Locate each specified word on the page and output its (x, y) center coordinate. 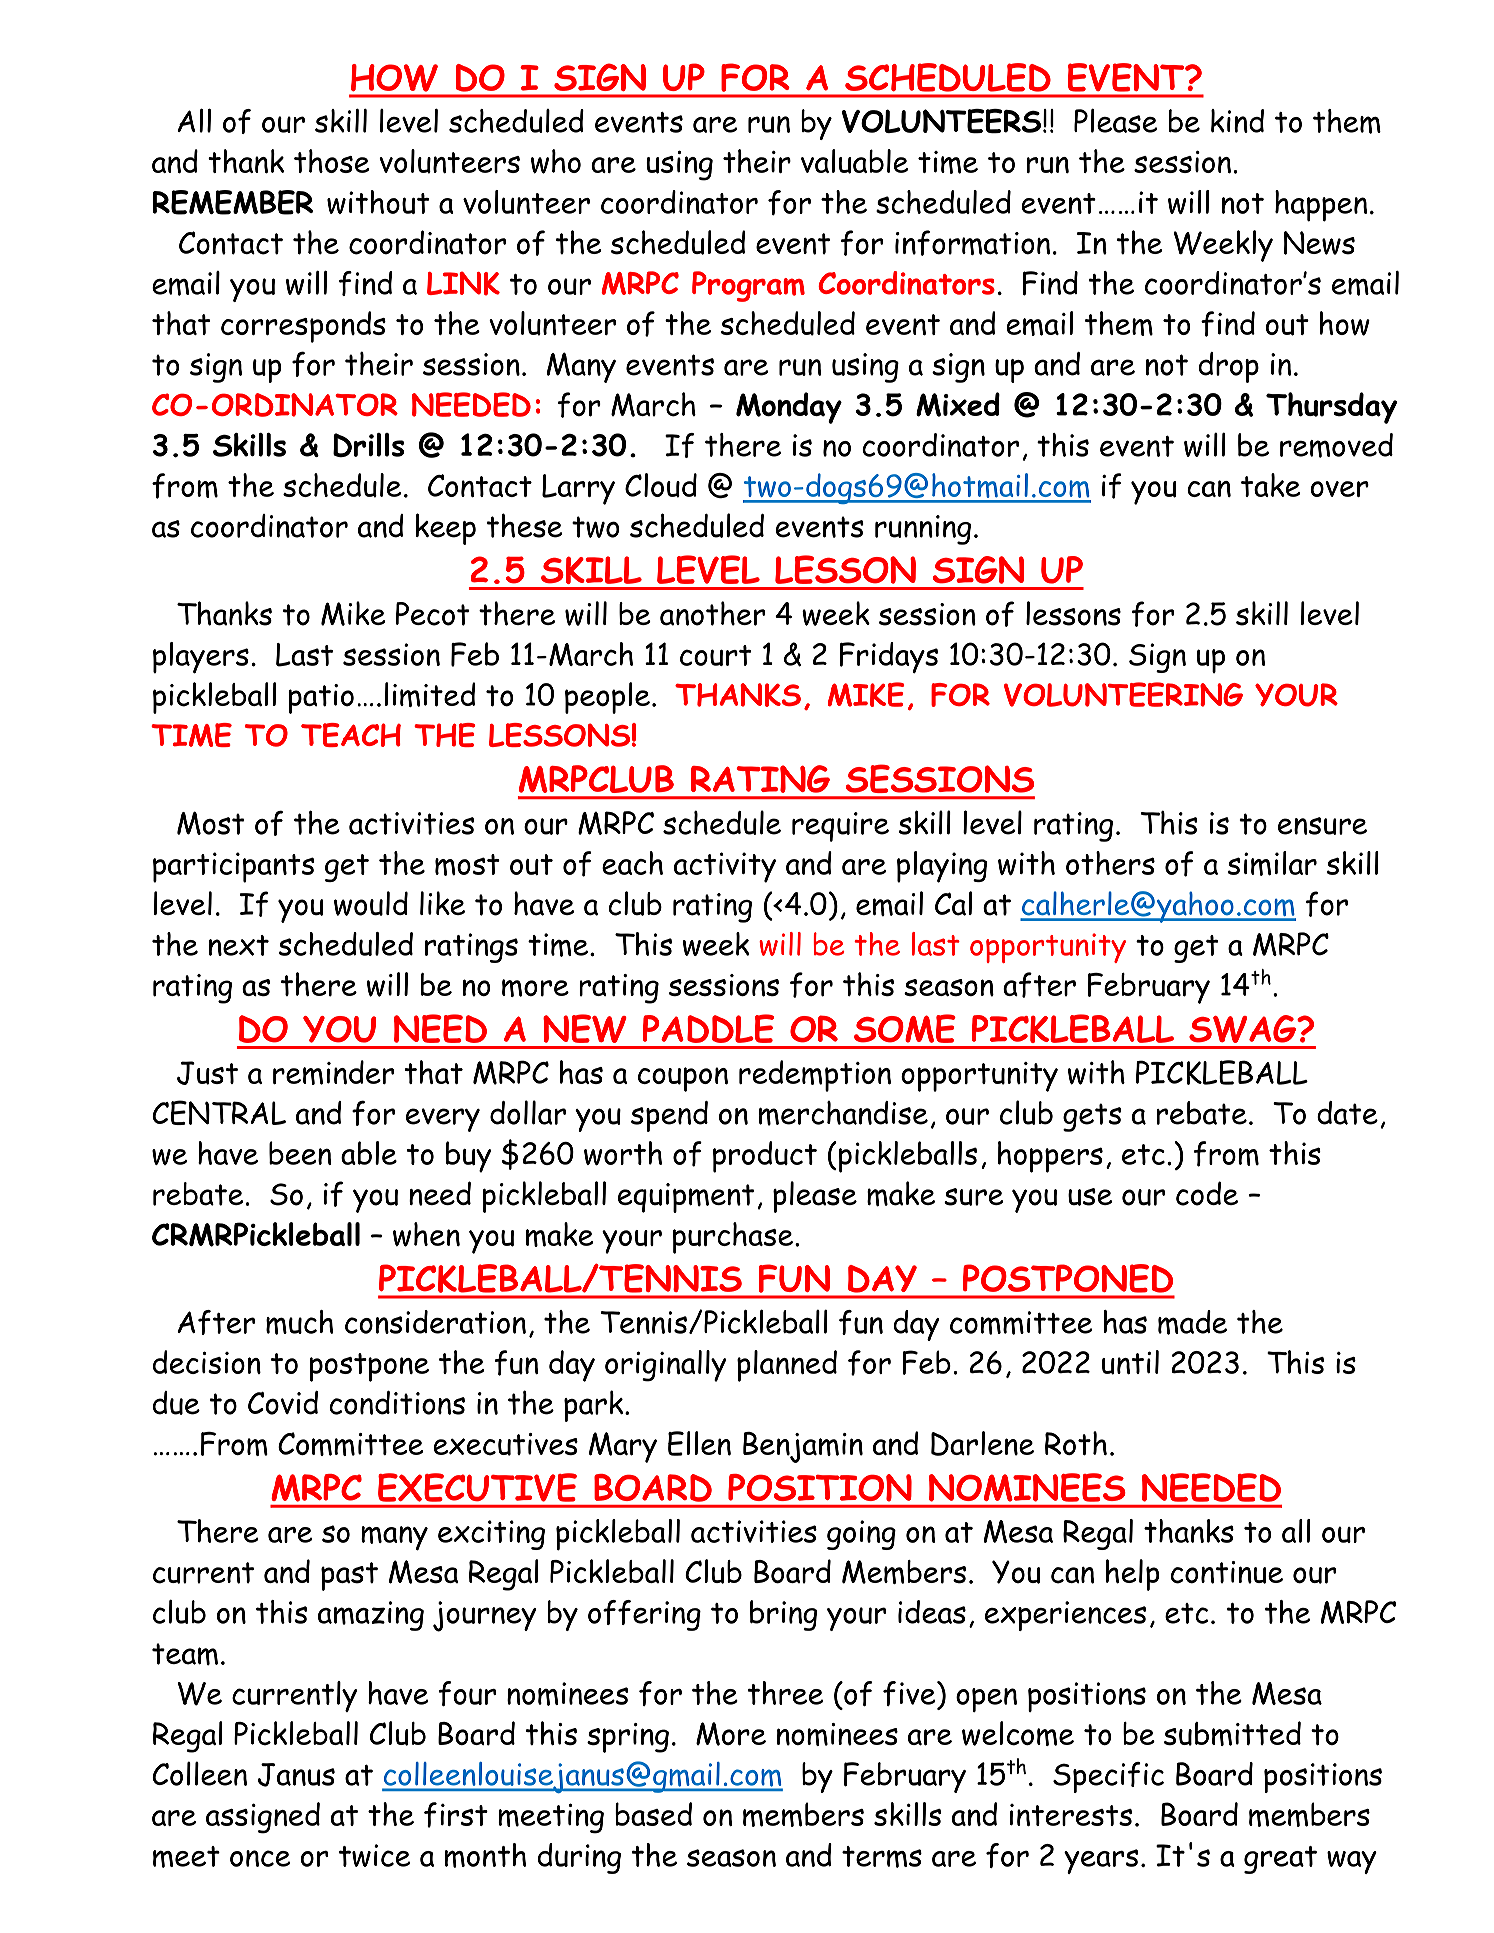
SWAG (1244, 1029)
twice (374, 1855)
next (239, 945)
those (332, 161)
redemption (815, 1076)
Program (748, 286)
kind (1237, 121)
